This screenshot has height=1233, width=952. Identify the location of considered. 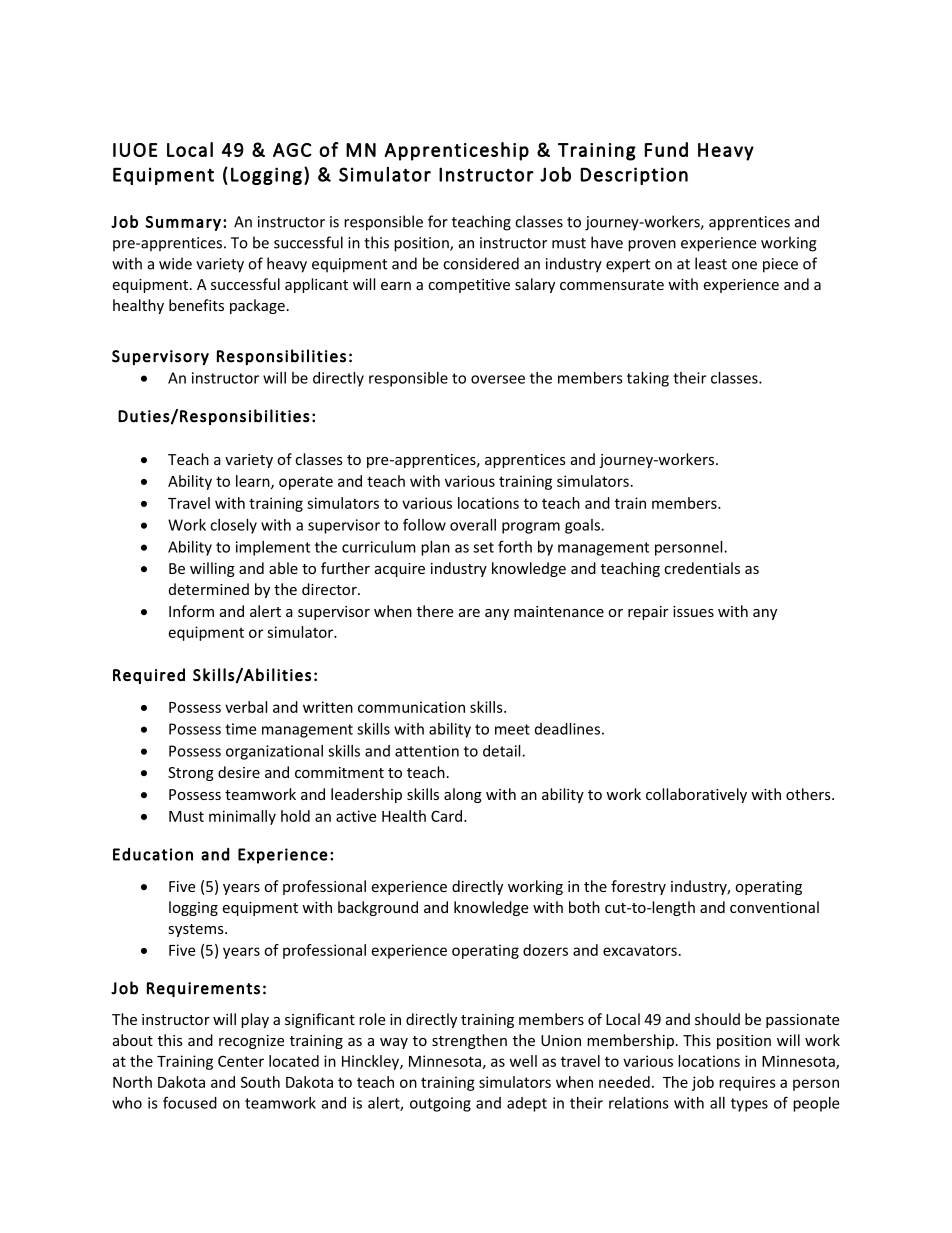
(481, 263).
